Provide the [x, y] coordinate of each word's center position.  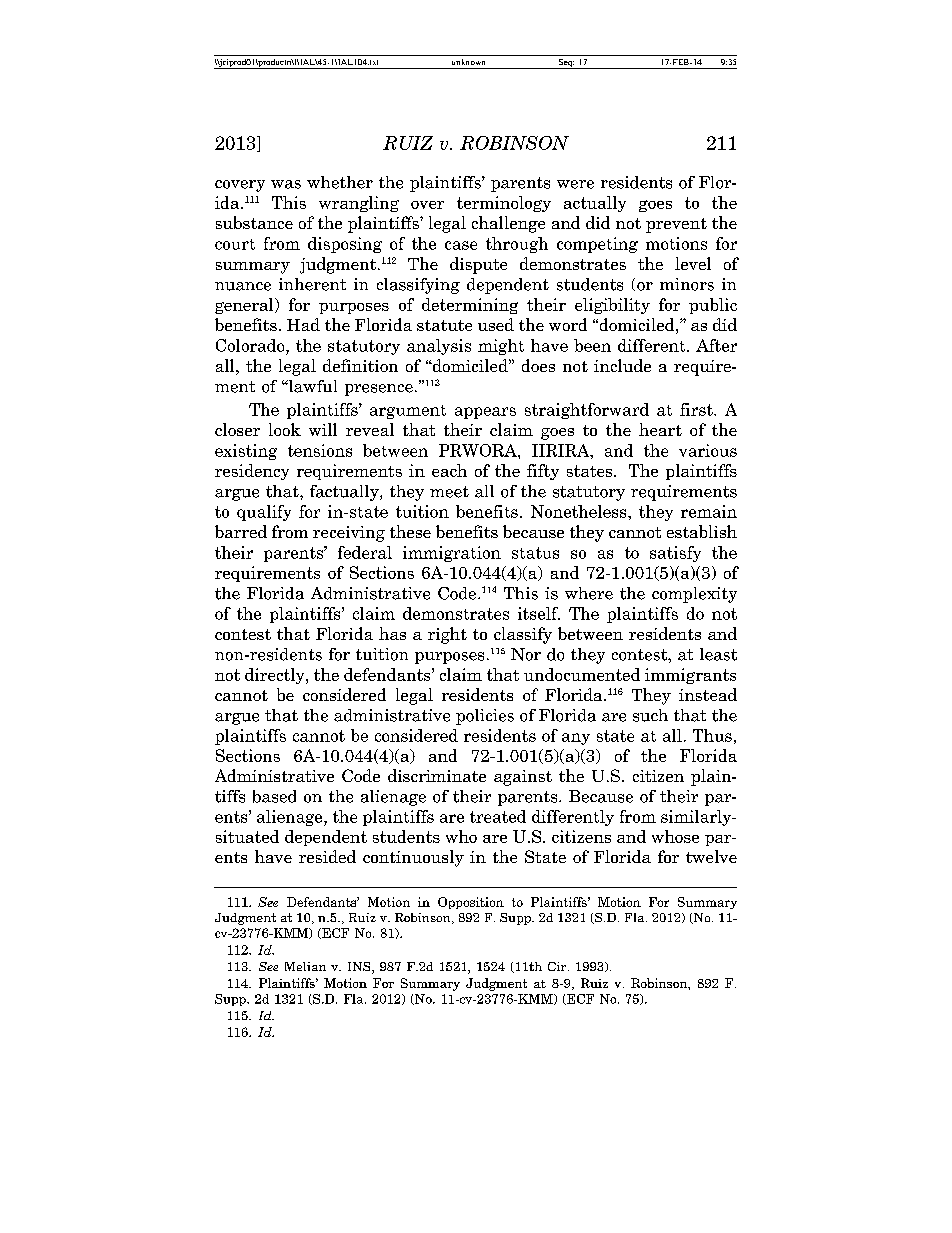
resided [327, 856]
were [575, 184]
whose [675, 836]
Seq [565, 64]
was [286, 184]
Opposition [471, 903]
